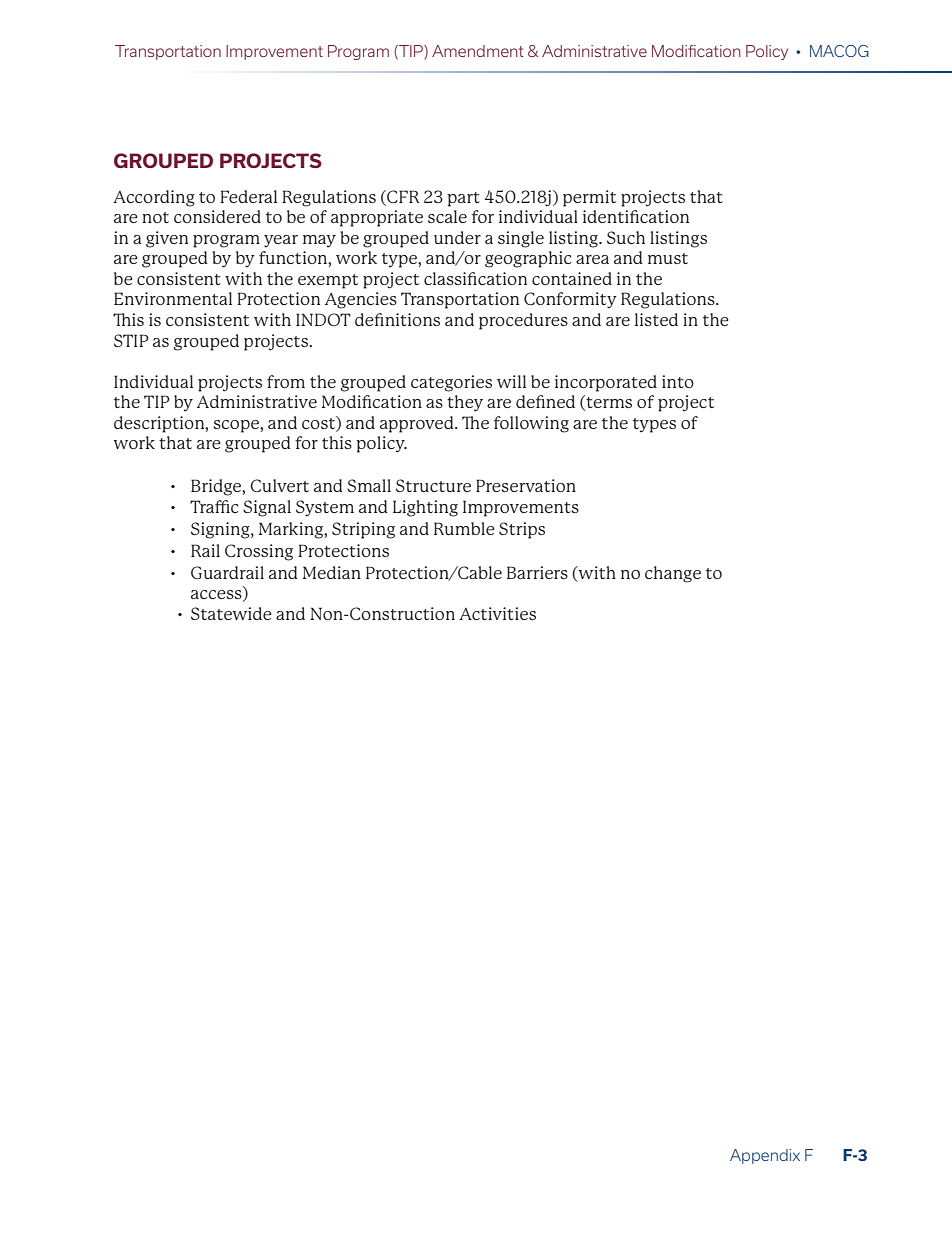 The image size is (952, 1233). Describe the element at coordinates (231, 613) in the screenshot. I see `Statewide` at that location.
